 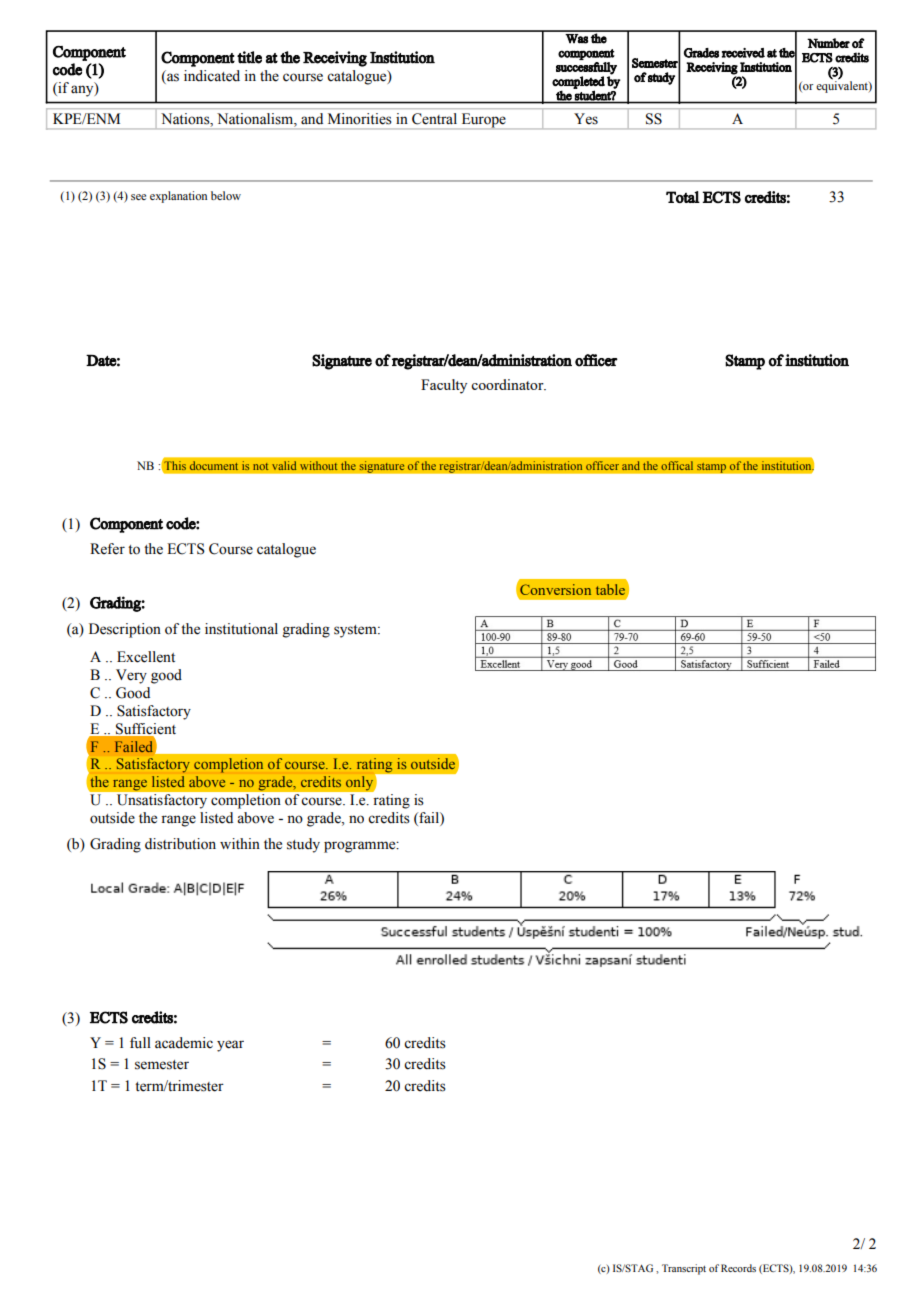 What do you see at coordinates (684, 1269) in the screenshot?
I see `Transcript` at bounding box center [684, 1269].
